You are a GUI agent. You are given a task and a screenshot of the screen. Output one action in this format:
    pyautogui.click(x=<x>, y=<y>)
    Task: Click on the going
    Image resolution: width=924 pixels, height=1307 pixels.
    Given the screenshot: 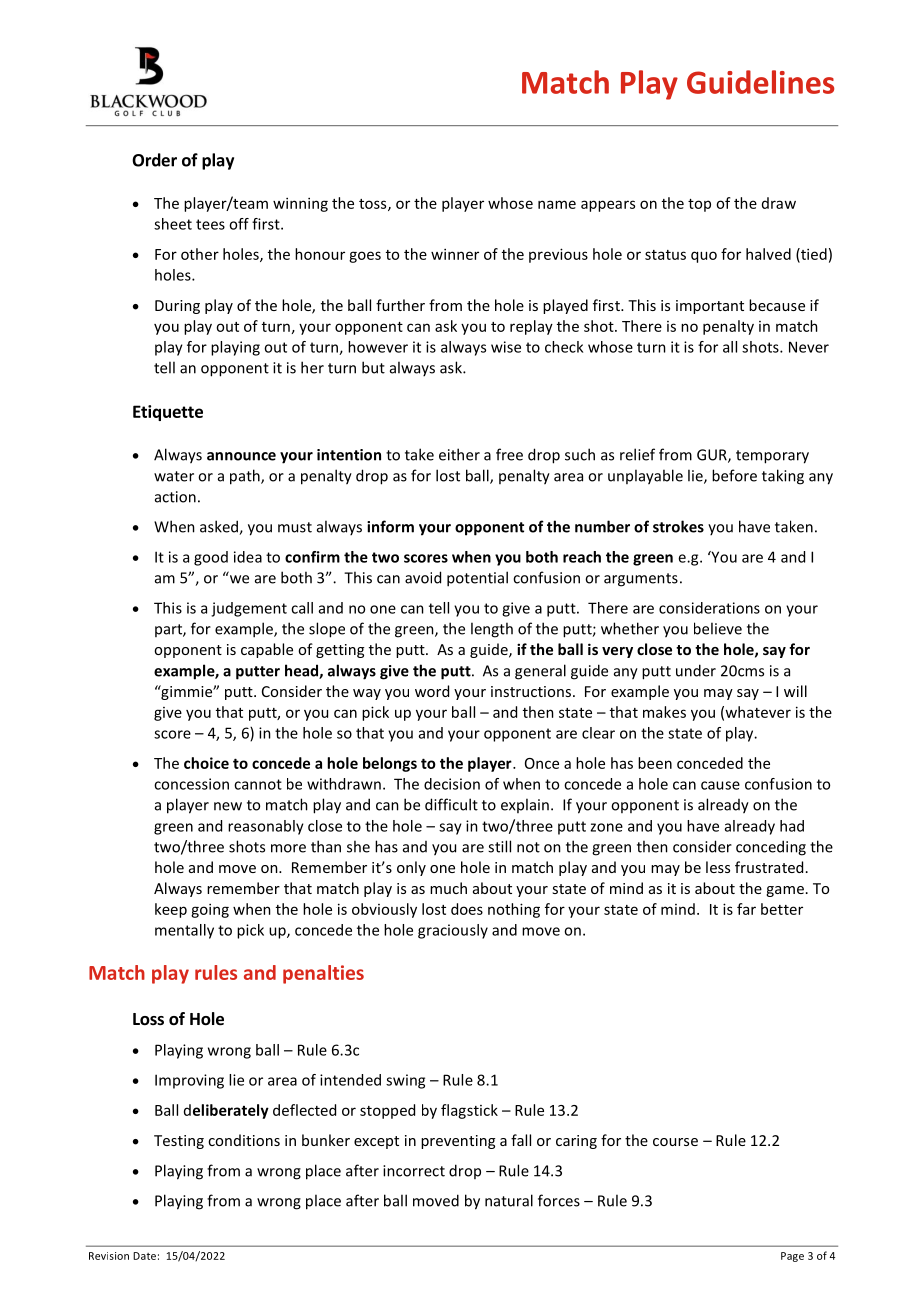 What is the action you would take?
    pyautogui.click(x=210, y=910)
